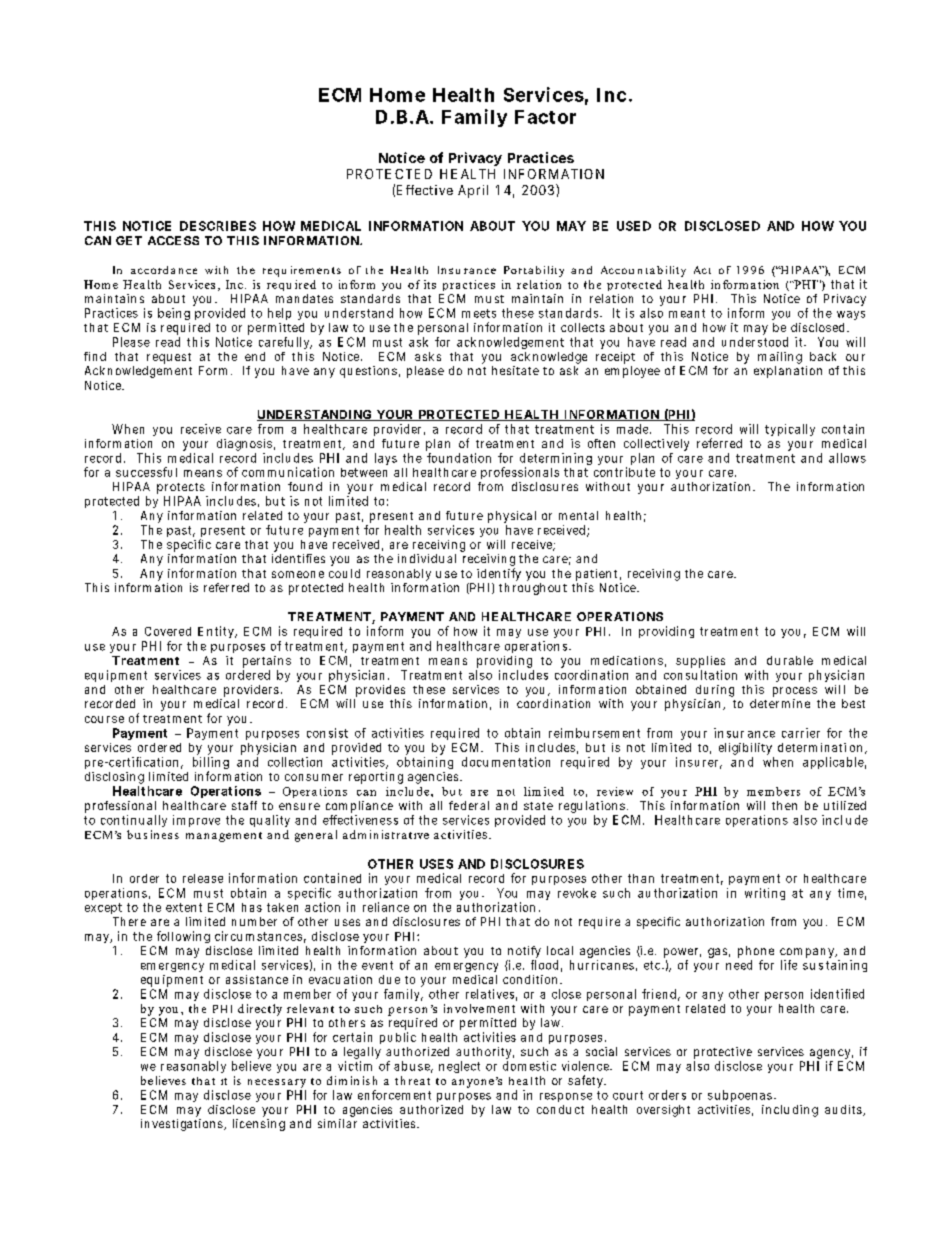 The width and height of the screenshot is (952, 1233). I want to click on eed, so click(743, 965).
